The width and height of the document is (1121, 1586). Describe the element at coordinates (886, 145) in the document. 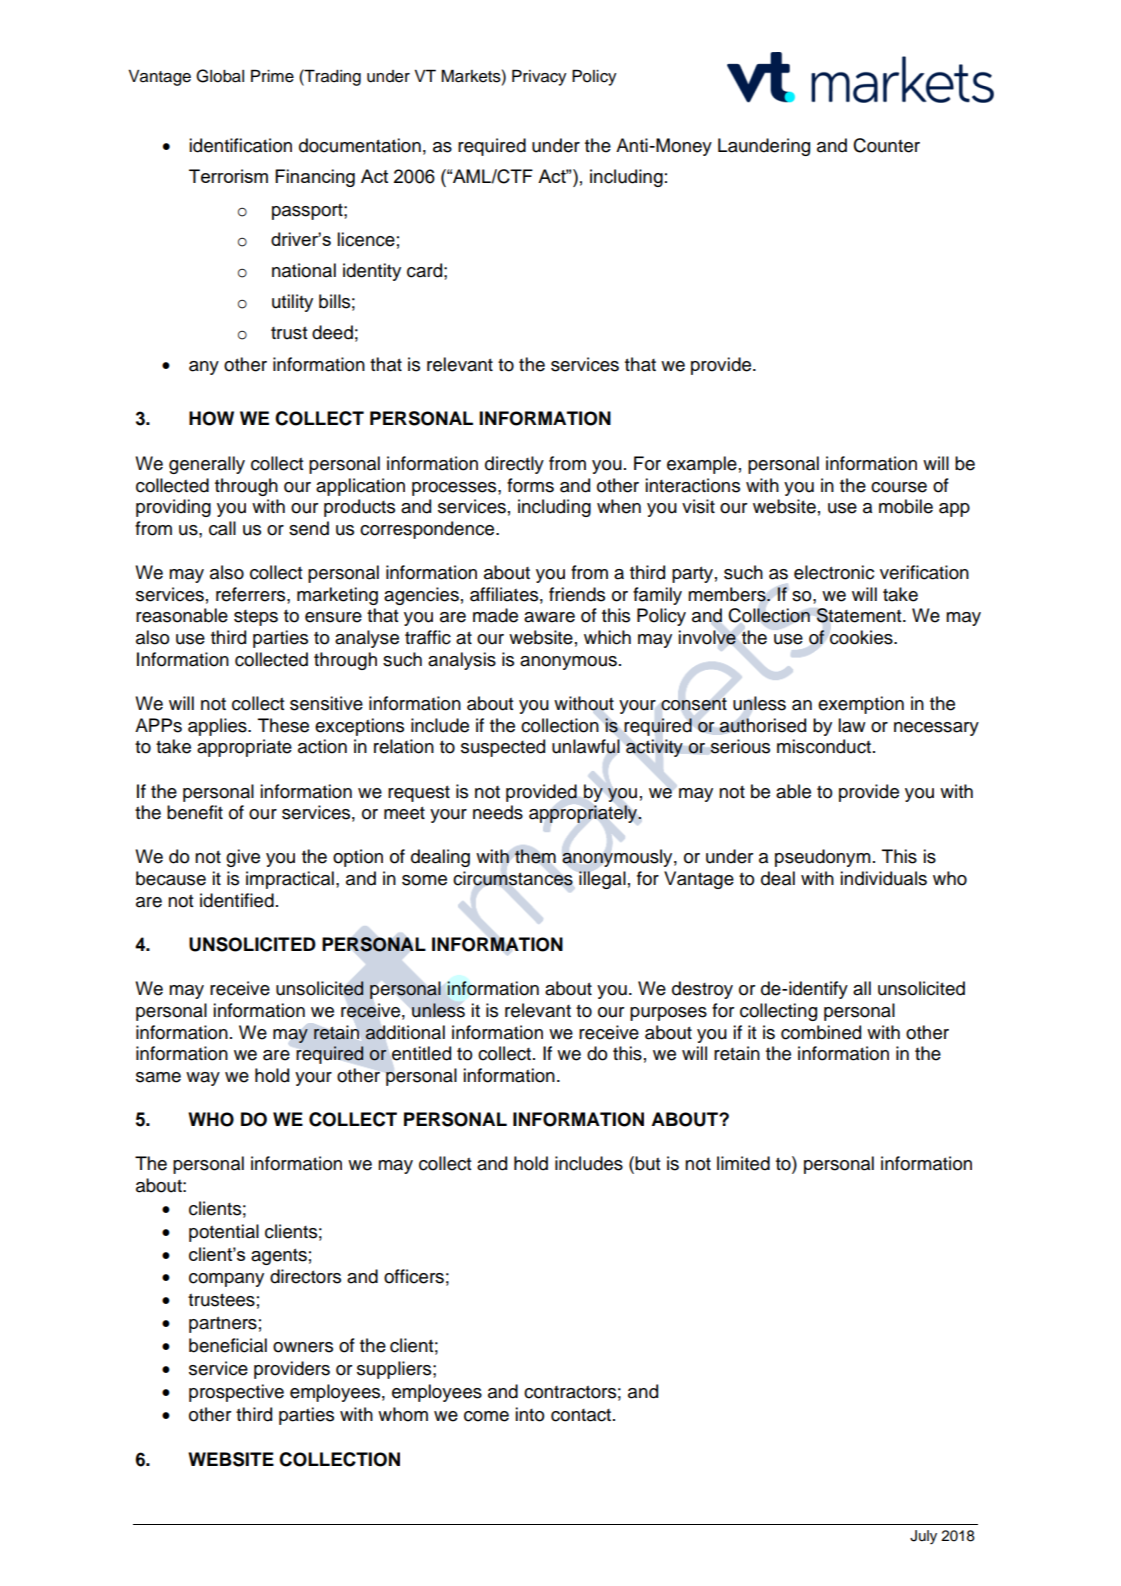

I see `Counter` at that location.
